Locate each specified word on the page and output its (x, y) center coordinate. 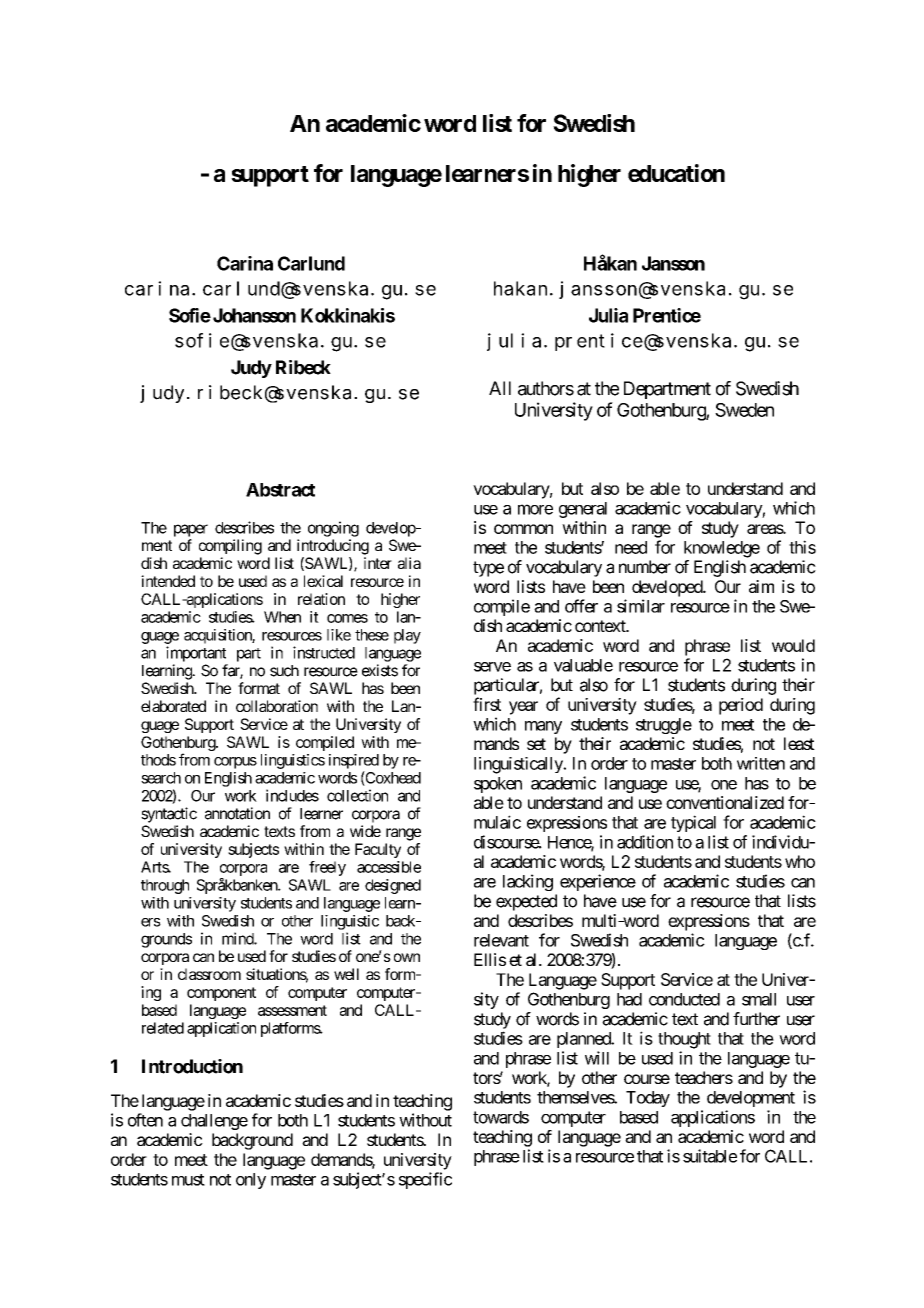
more (535, 509)
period (741, 706)
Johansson (253, 315)
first (487, 704)
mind (238, 938)
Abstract (280, 490)
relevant (501, 940)
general (583, 510)
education (676, 173)
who (800, 861)
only (251, 1181)
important (196, 654)
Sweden (744, 410)
